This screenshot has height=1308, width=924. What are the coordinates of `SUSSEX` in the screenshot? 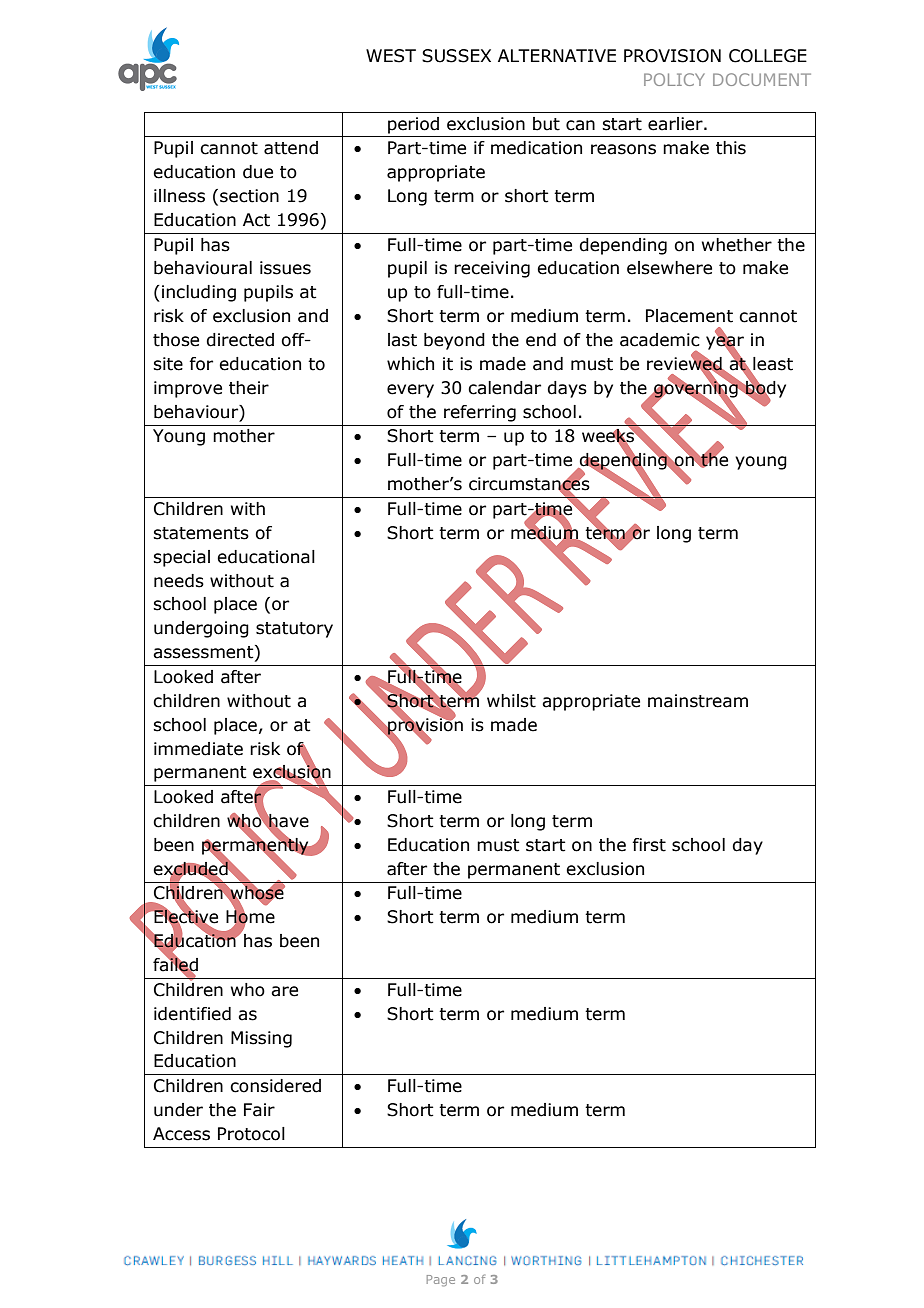 It's located at (456, 56).
